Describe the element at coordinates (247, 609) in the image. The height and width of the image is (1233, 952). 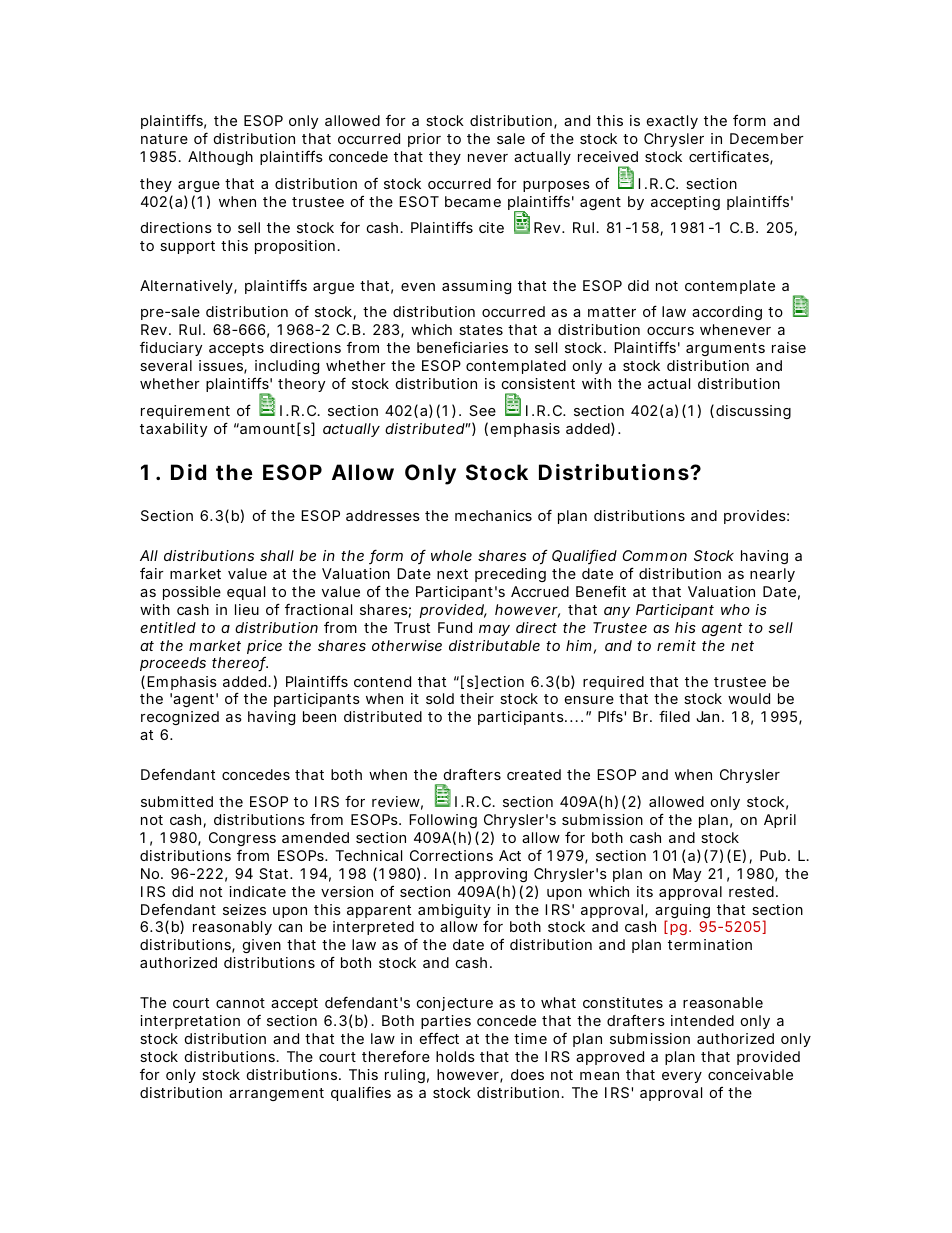
I see `lieu` at that location.
